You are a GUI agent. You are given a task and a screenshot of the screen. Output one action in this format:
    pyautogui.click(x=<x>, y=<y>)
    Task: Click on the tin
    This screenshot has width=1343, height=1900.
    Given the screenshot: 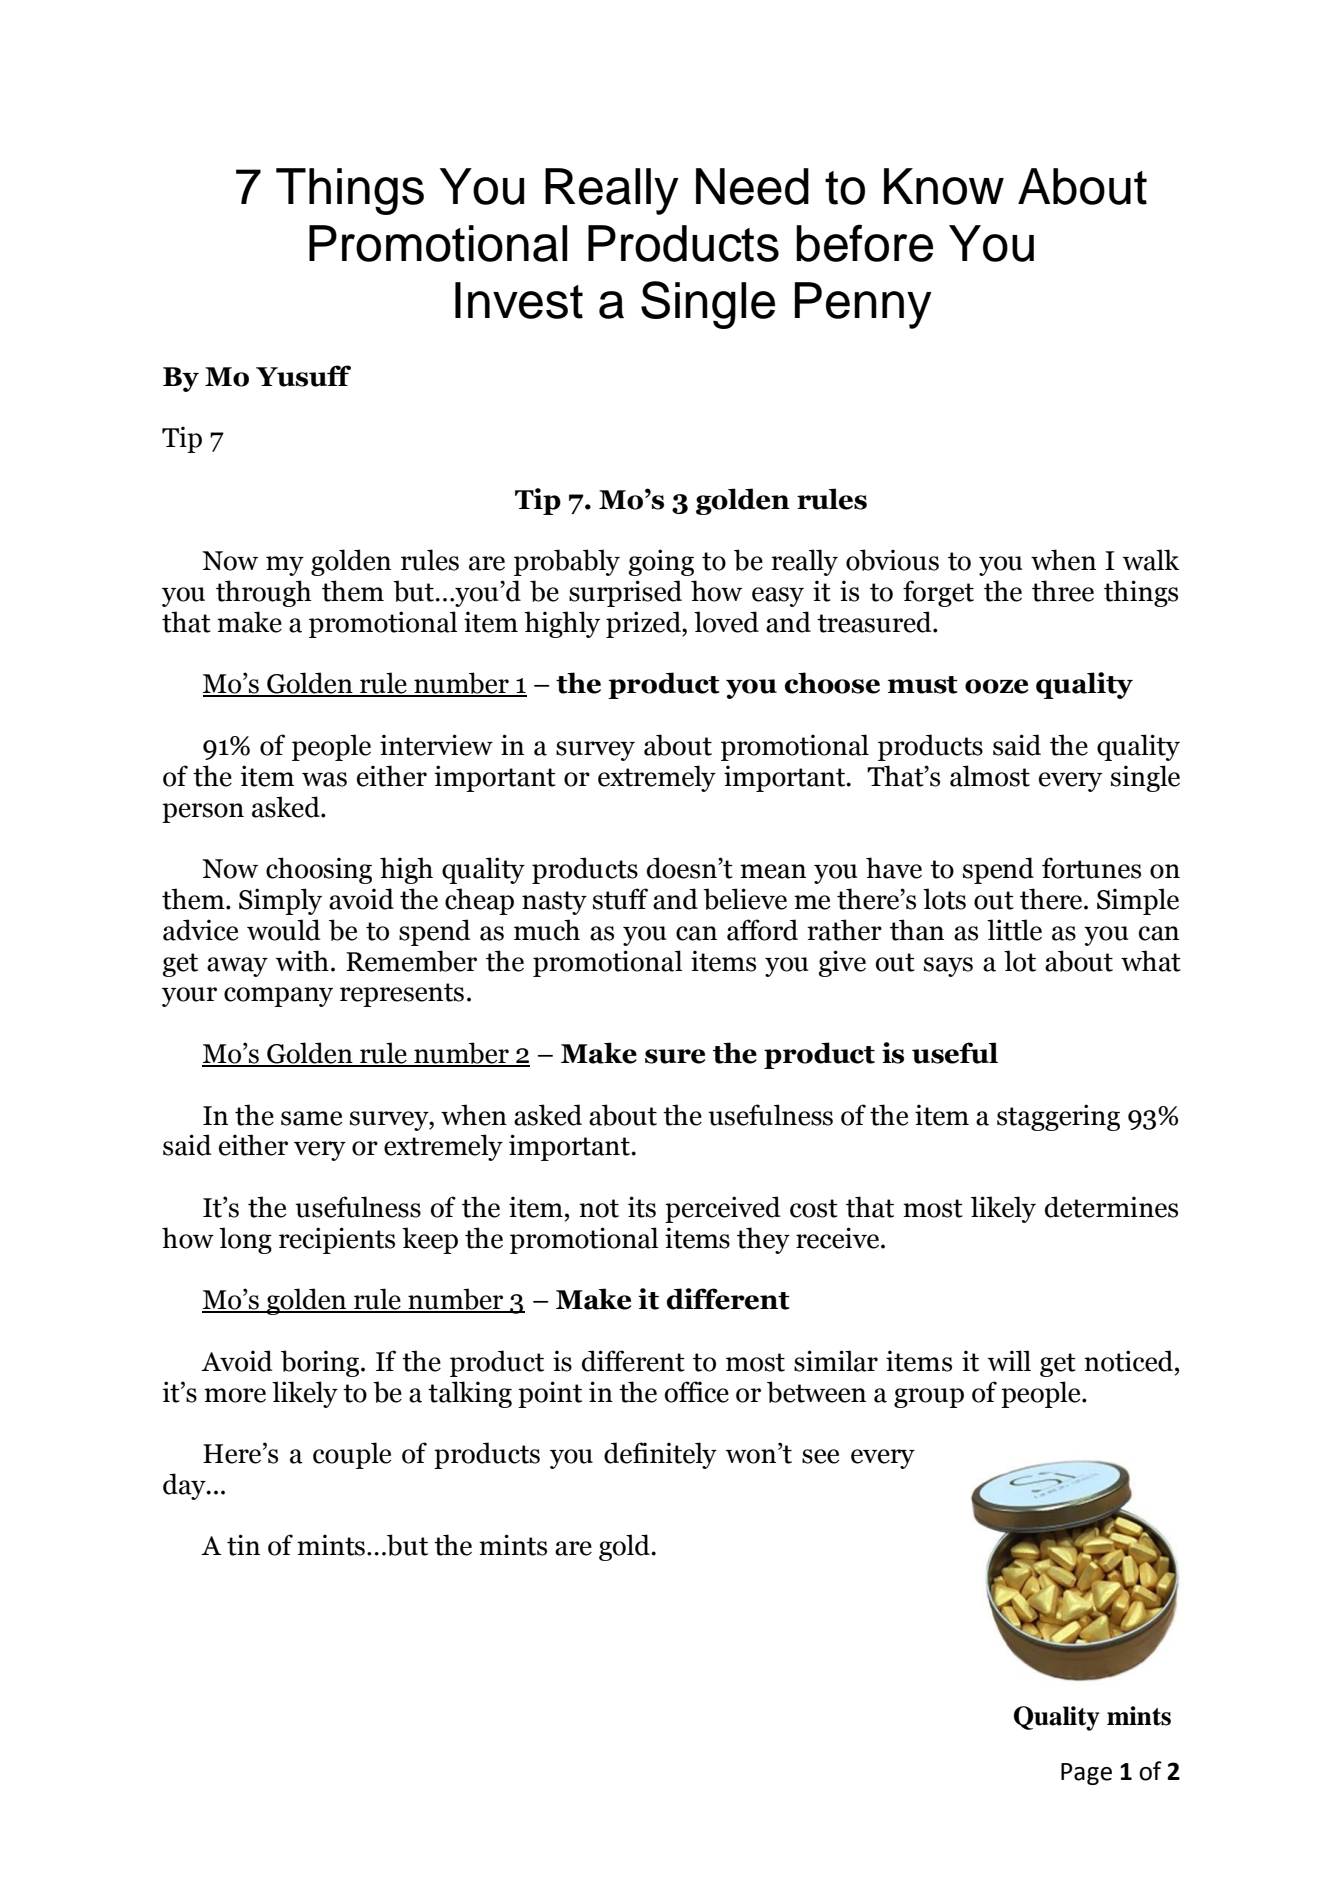 What is the action you would take?
    pyautogui.click(x=243, y=1545)
